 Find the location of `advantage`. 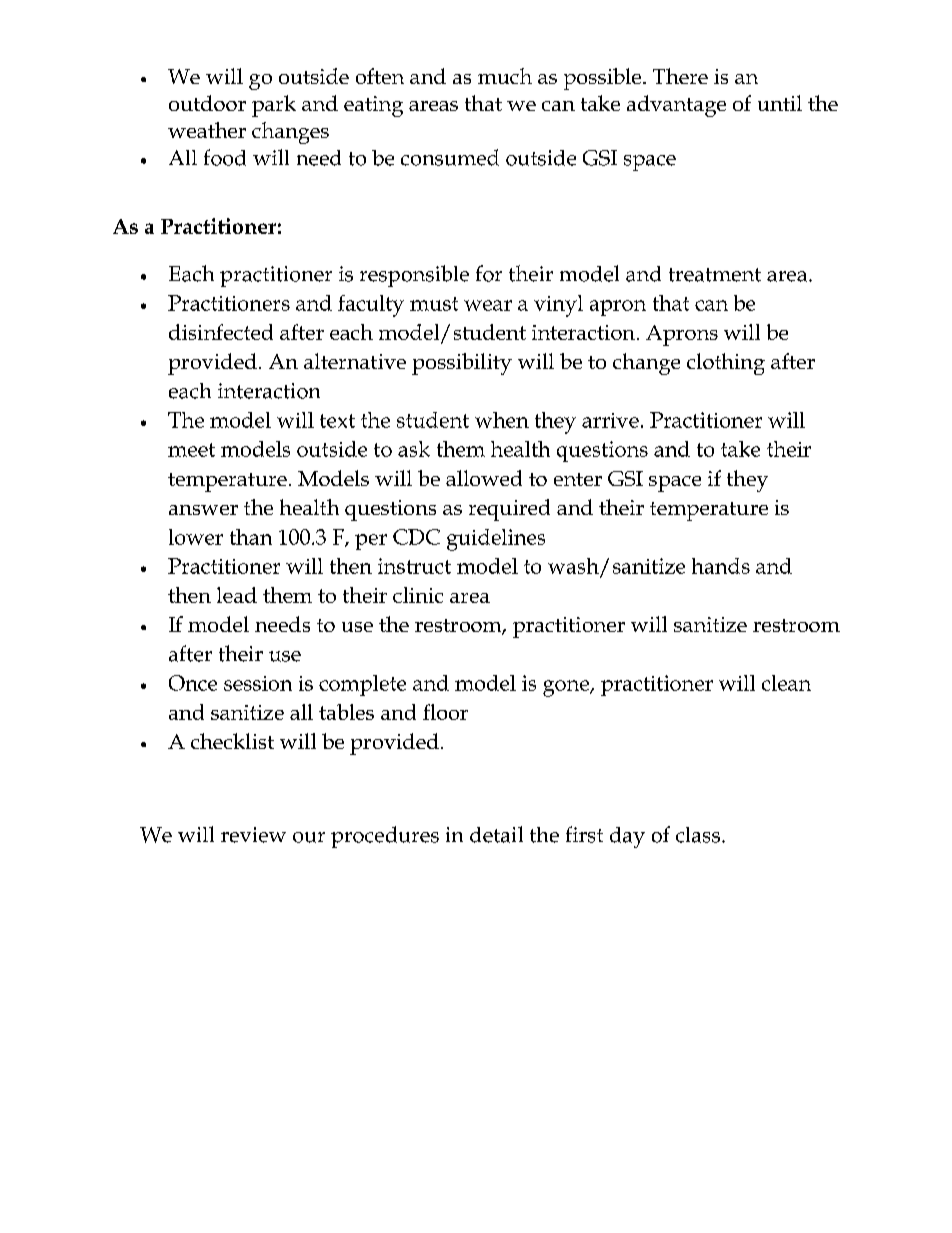

advantage is located at coordinates (676, 106).
